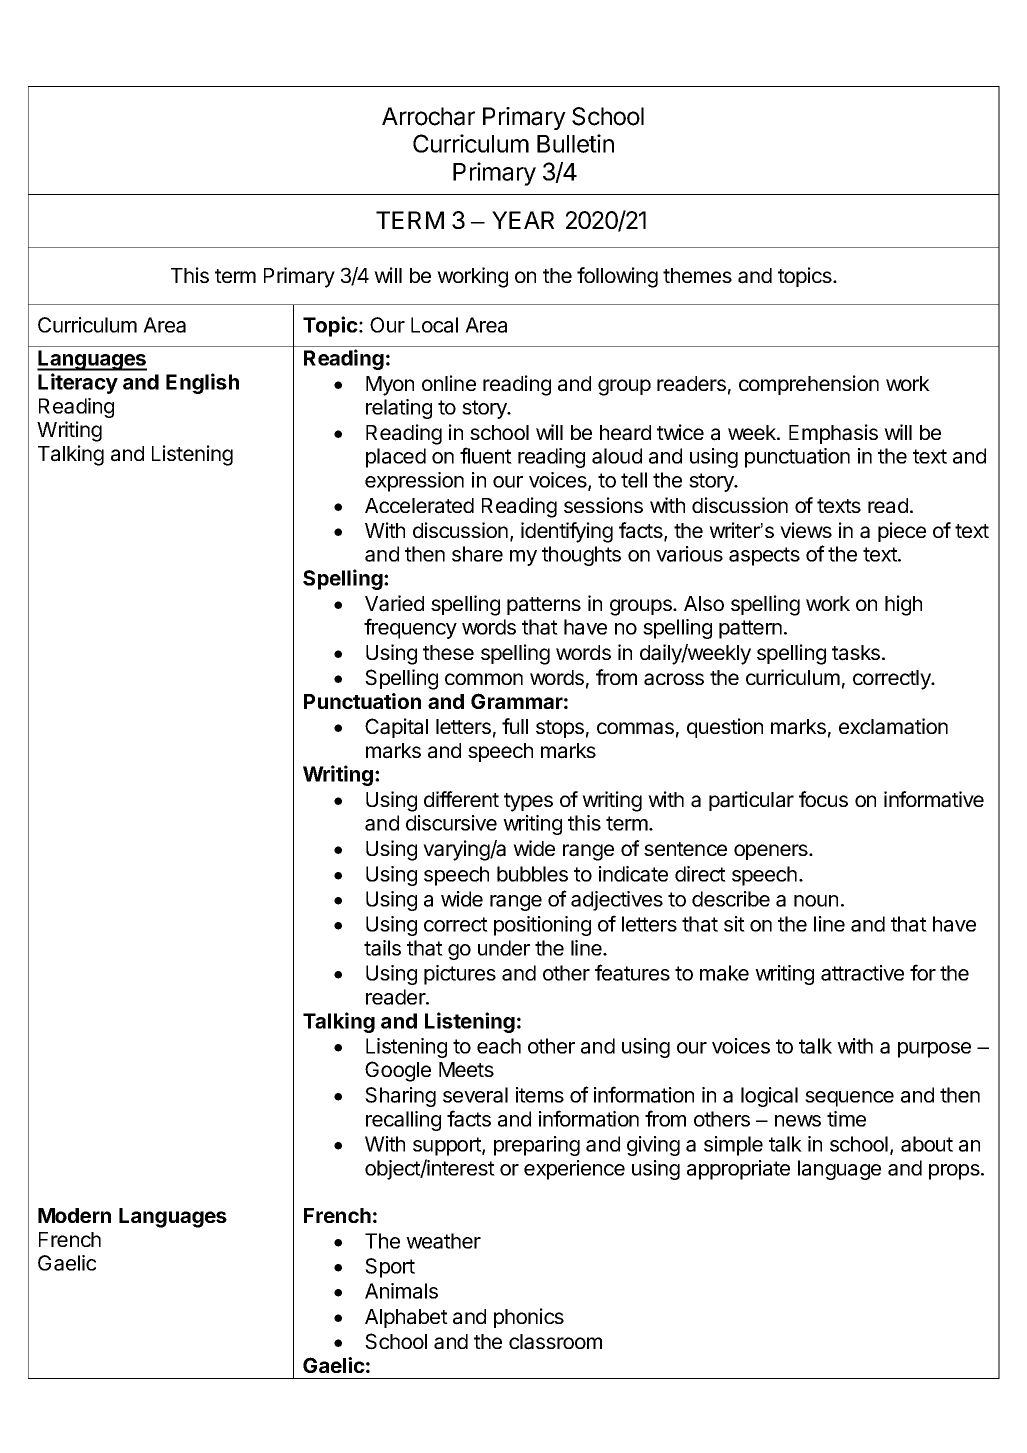 The height and width of the screenshot is (1453, 1027). What do you see at coordinates (398, 1071) in the screenshot?
I see `Google` at bounding box center [398, 1071].
